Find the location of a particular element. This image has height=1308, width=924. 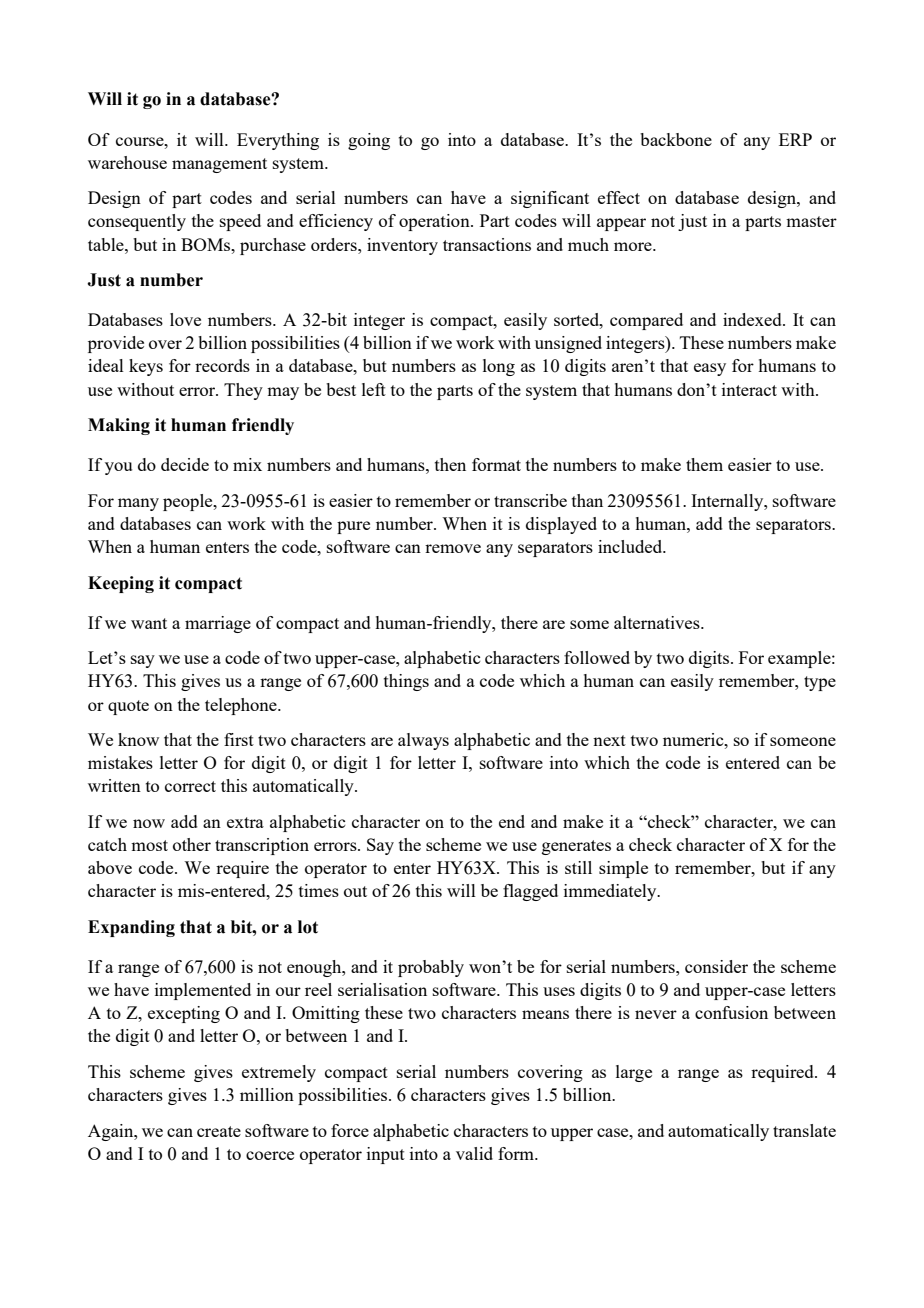

them is located at coordinates (704, 464).
